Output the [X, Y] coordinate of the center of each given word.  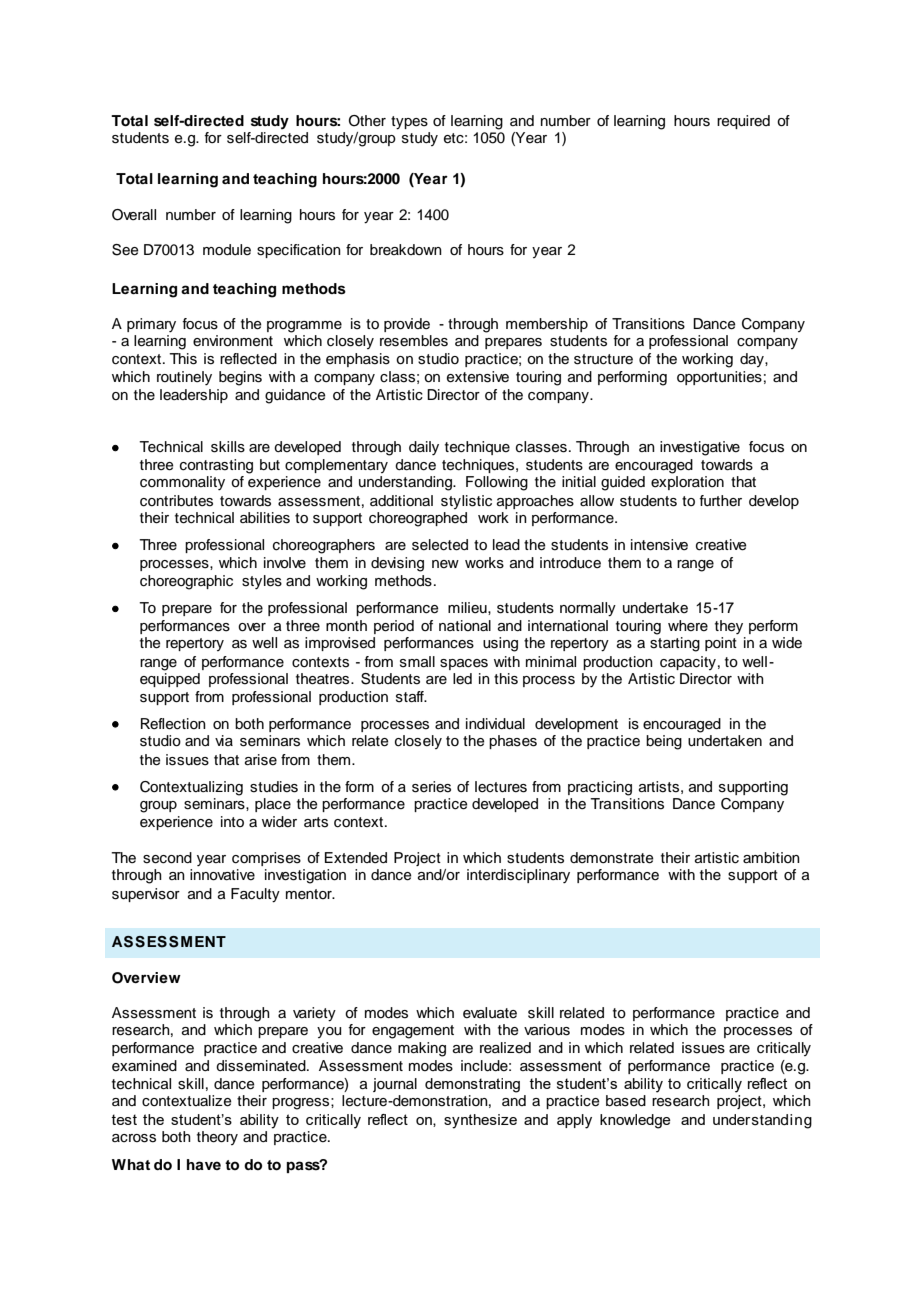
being [664, 742]
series [431, 787]
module [227, 250]
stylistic [466, 502]
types [409, 123]
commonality [182, 483]
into [232, 821]
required [743, 122]
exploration [687, 483]
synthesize [480, 1121]
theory [217, 1138]
